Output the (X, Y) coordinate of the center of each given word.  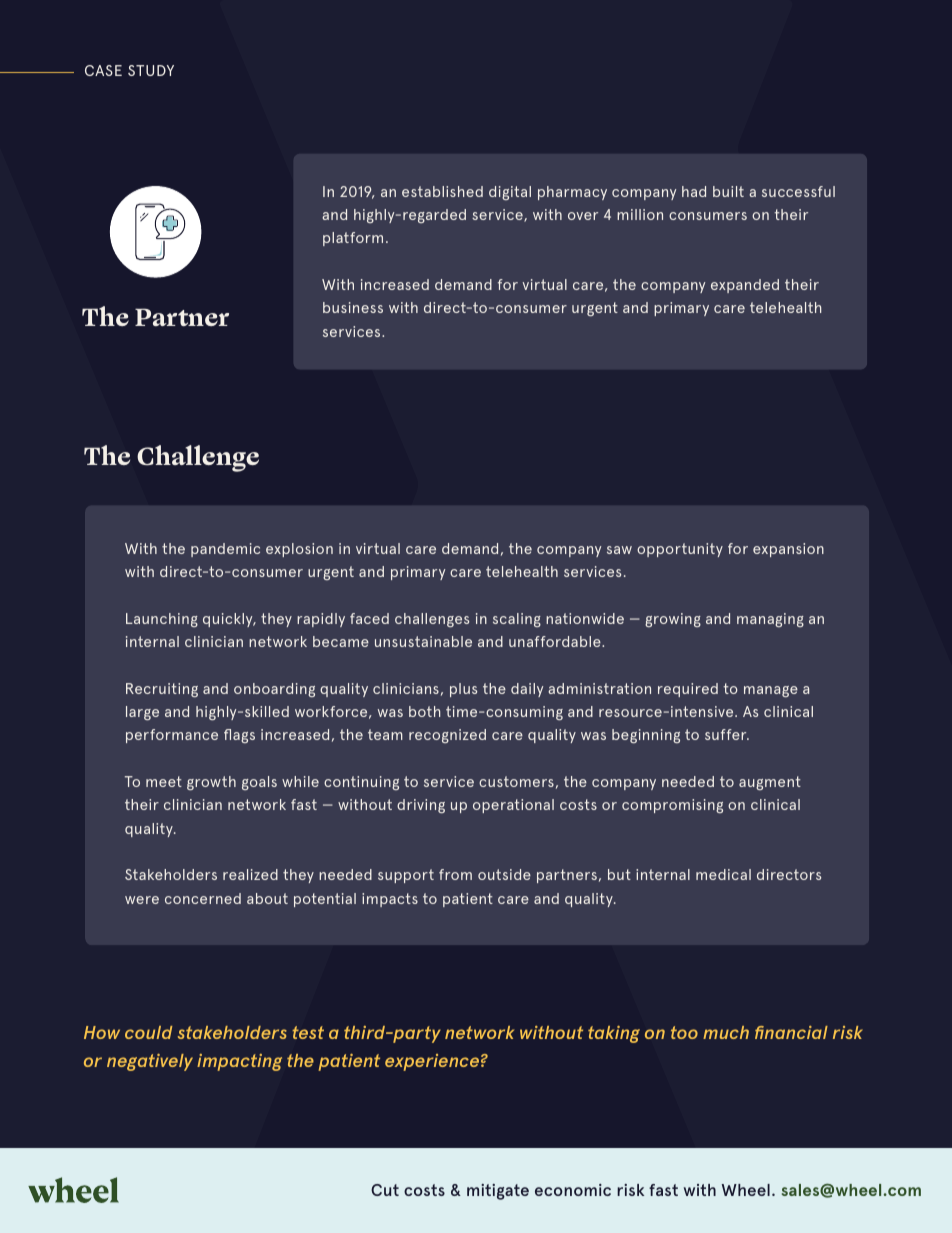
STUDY (151, 70)
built (728, 191)
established (442, 191)
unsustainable (423, 641)
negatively (150, 1062)
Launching (162, 620)
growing (673, 620)
